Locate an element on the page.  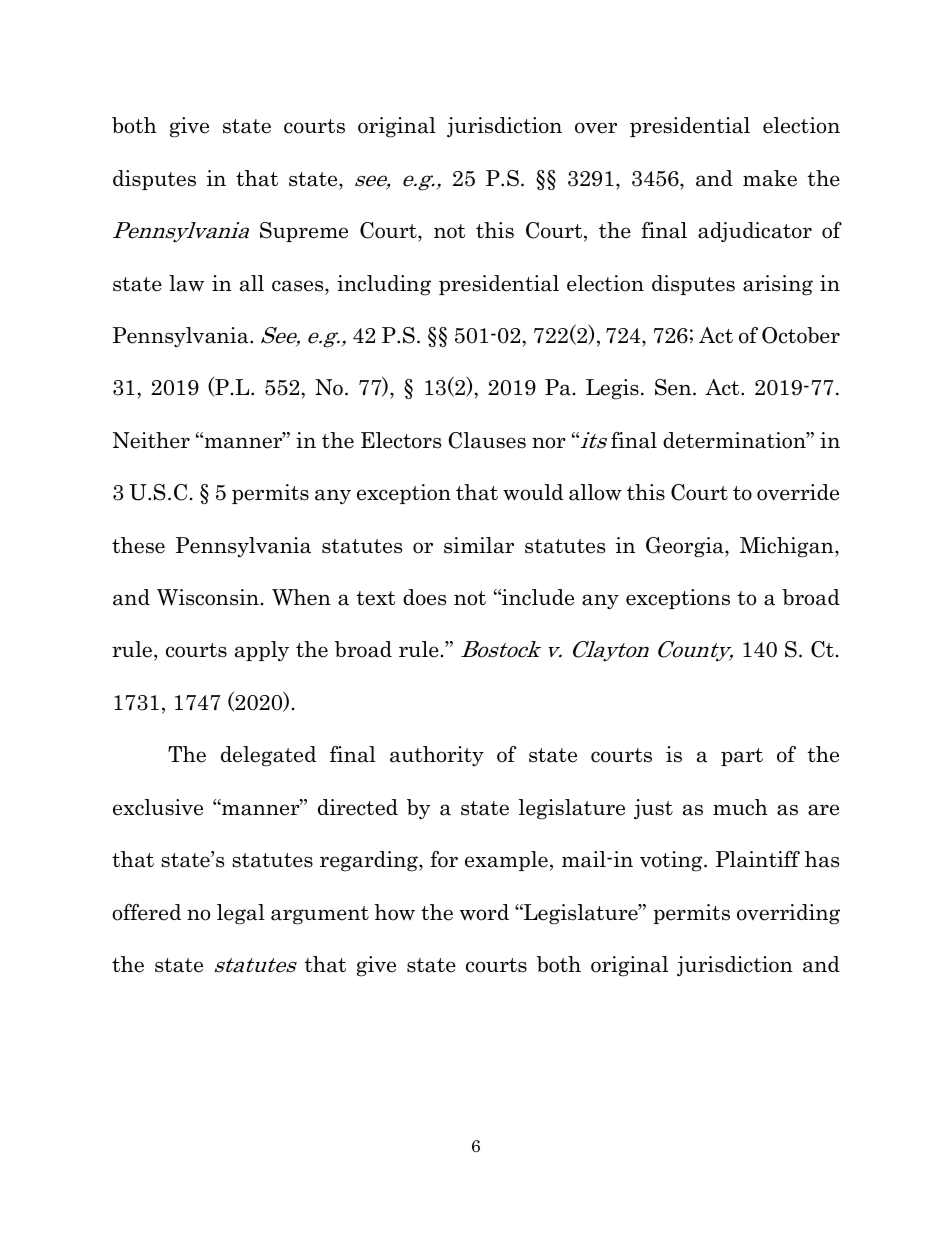
does is located at coordinates (424, 597).
